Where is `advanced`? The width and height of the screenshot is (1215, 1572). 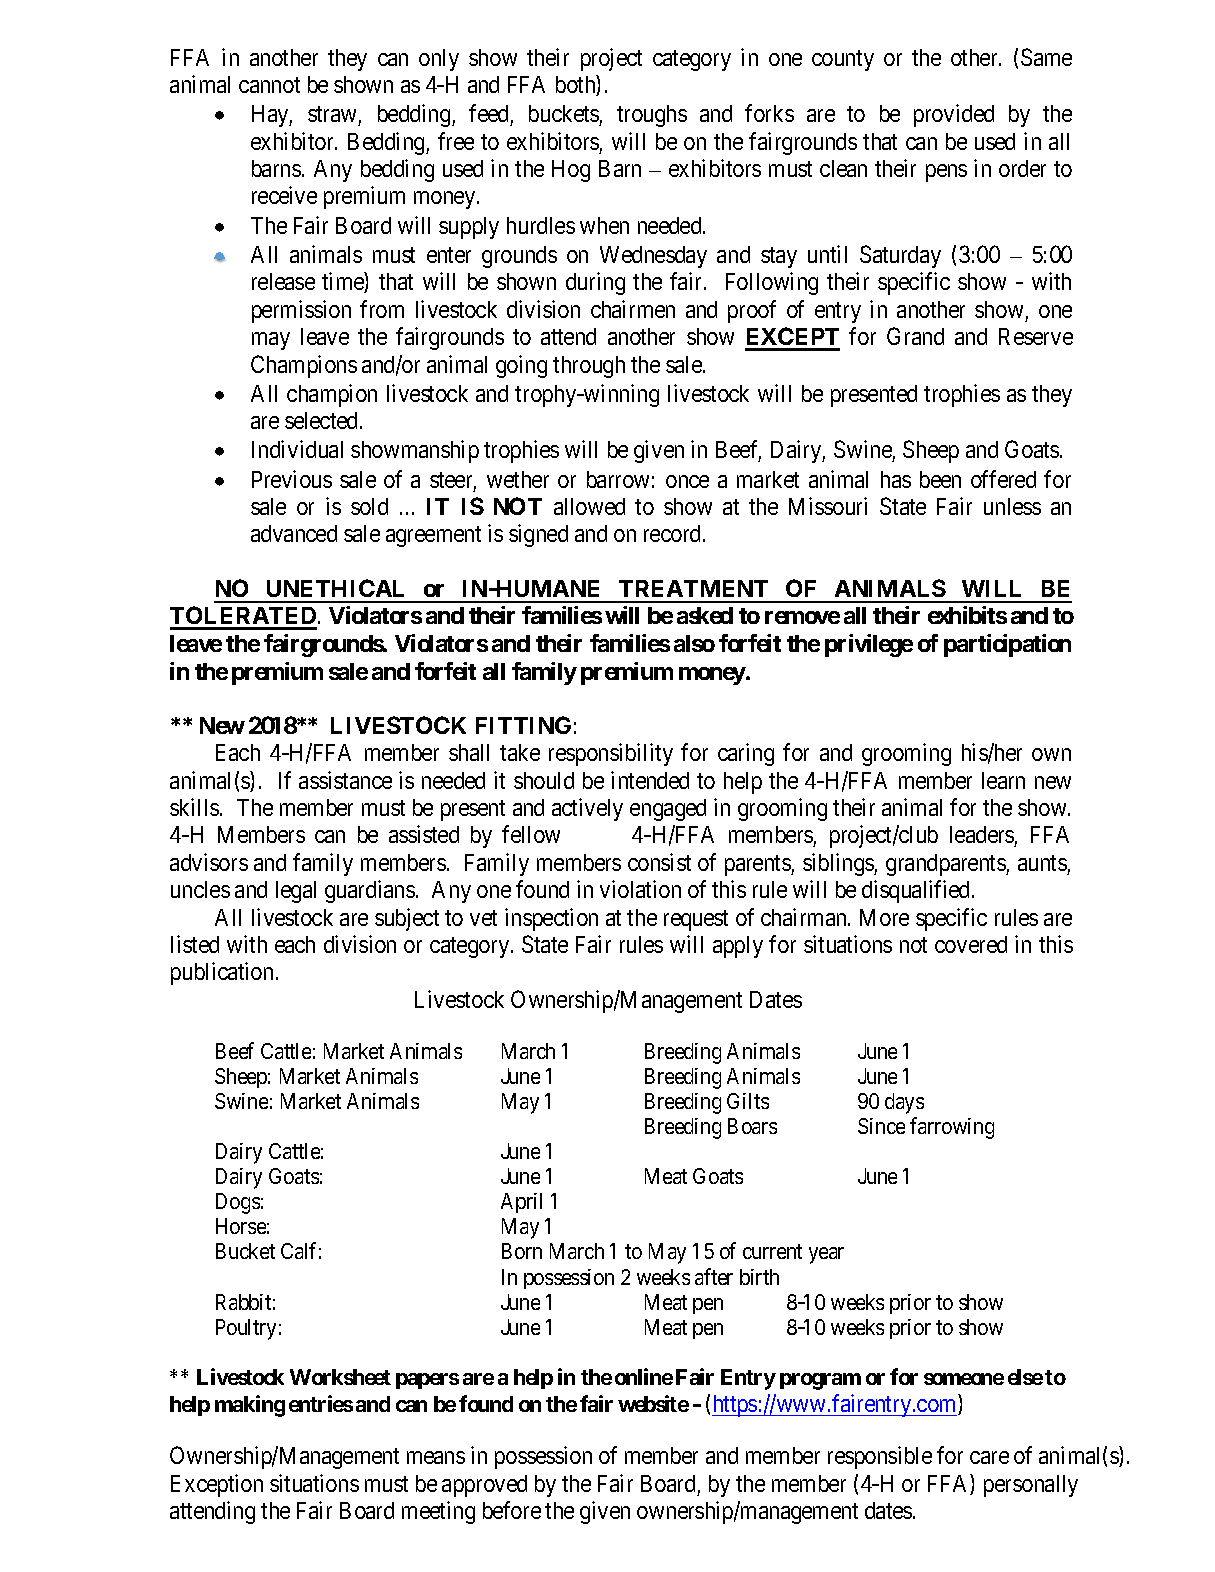 advanced is located at coordinates (294, 533).
